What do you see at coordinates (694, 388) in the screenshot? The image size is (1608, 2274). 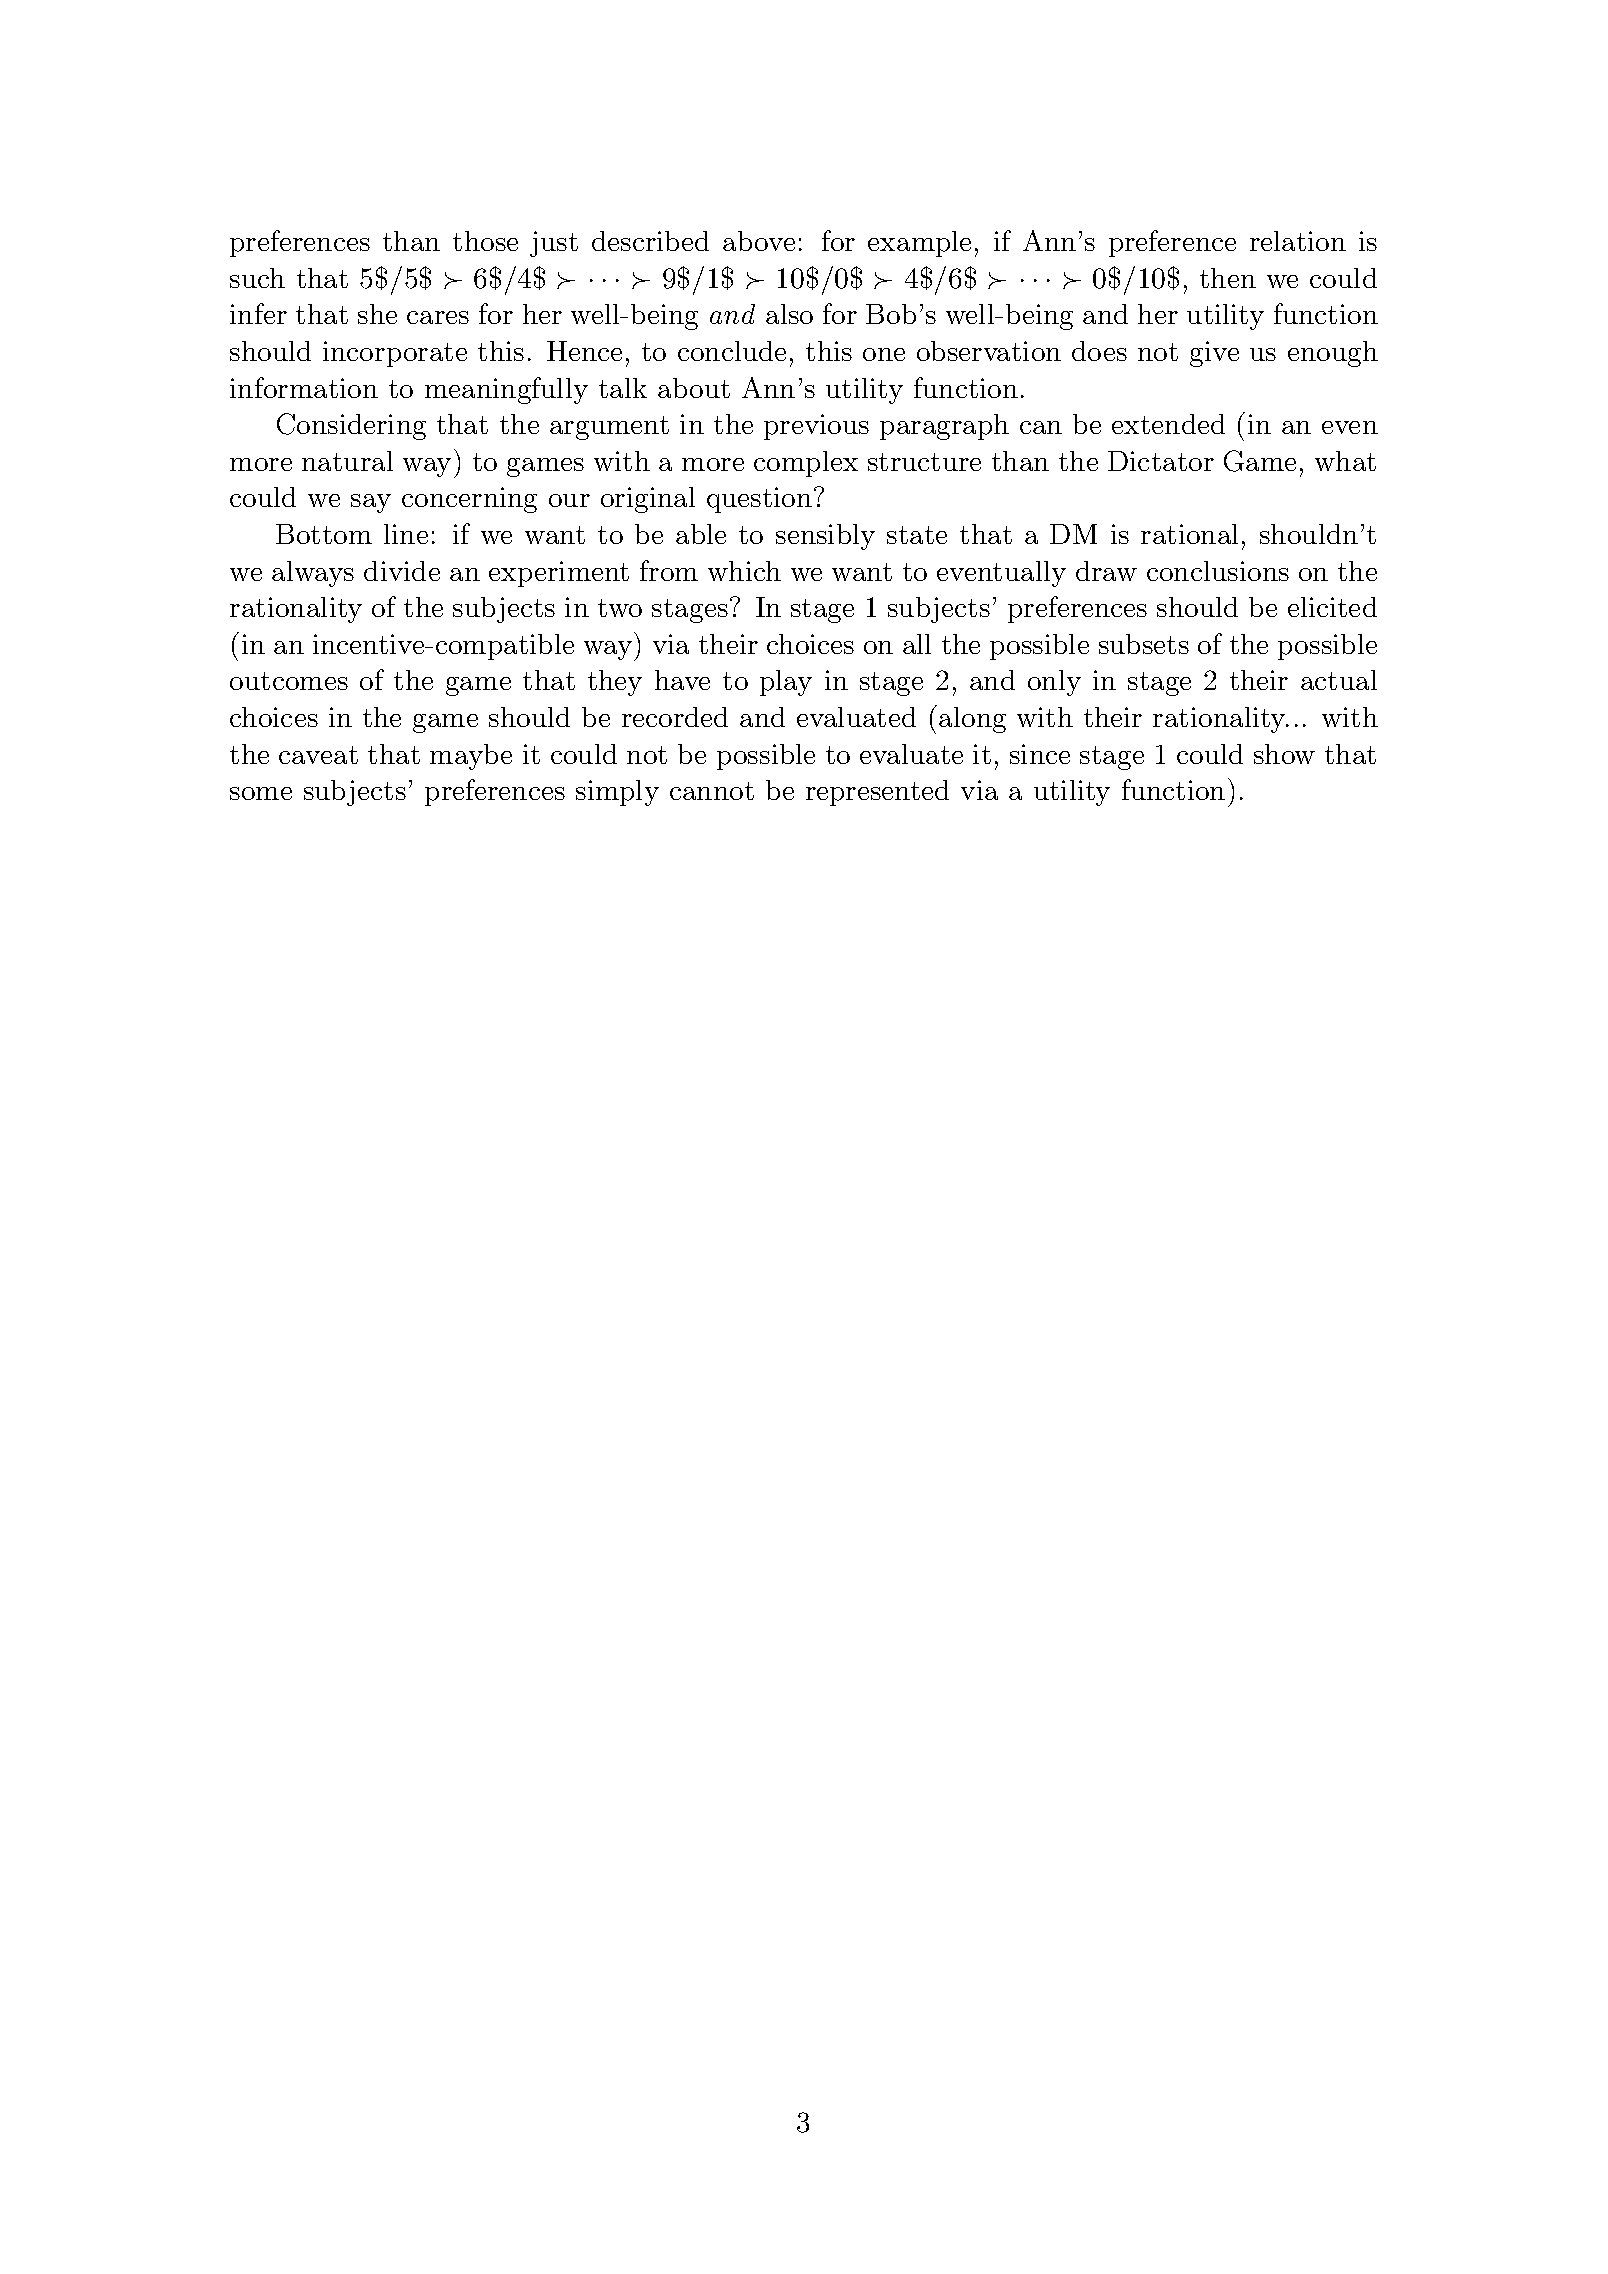 I see `about` at bounding box center [694, 388].
